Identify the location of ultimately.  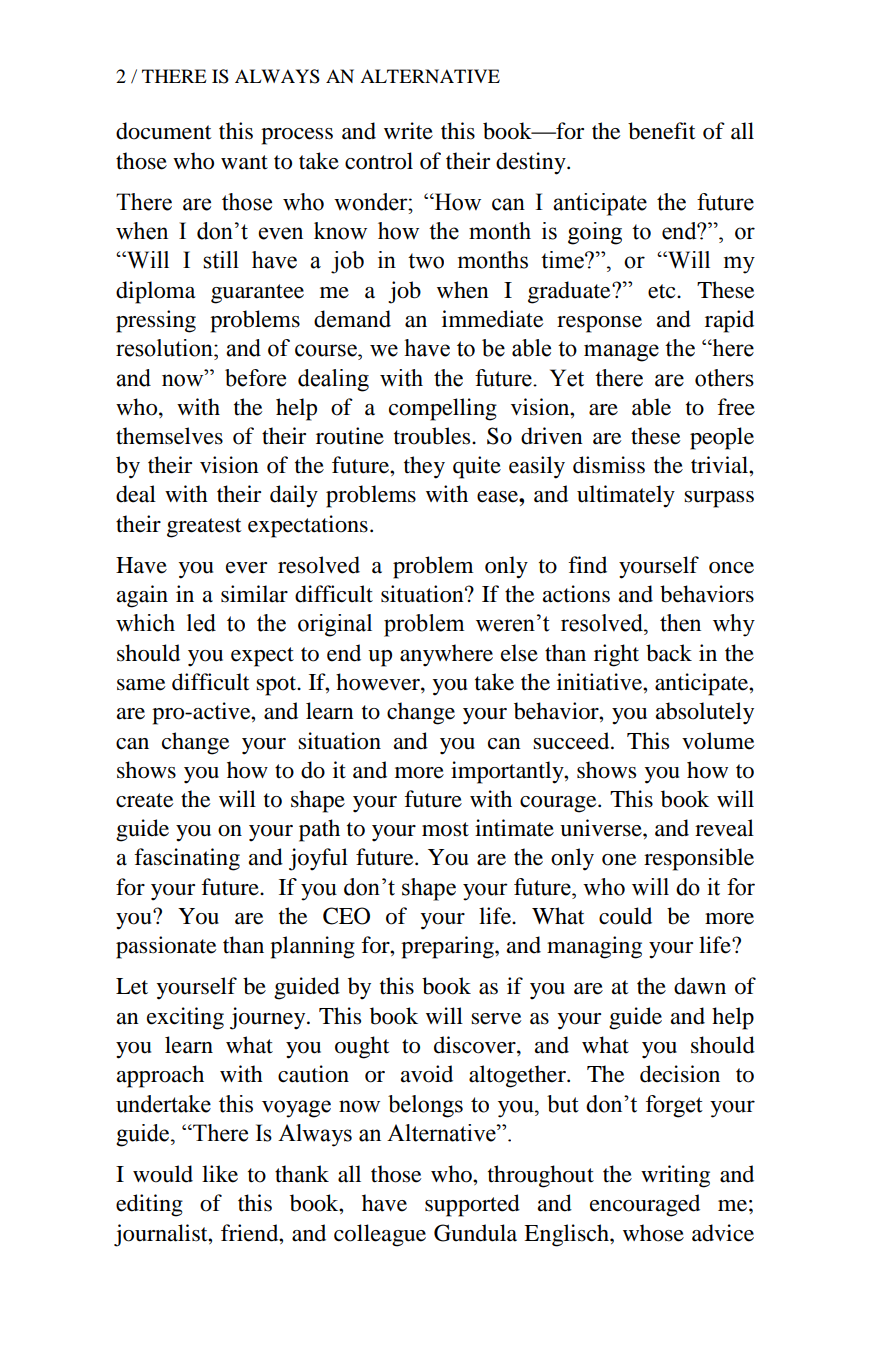
(626, 496).
